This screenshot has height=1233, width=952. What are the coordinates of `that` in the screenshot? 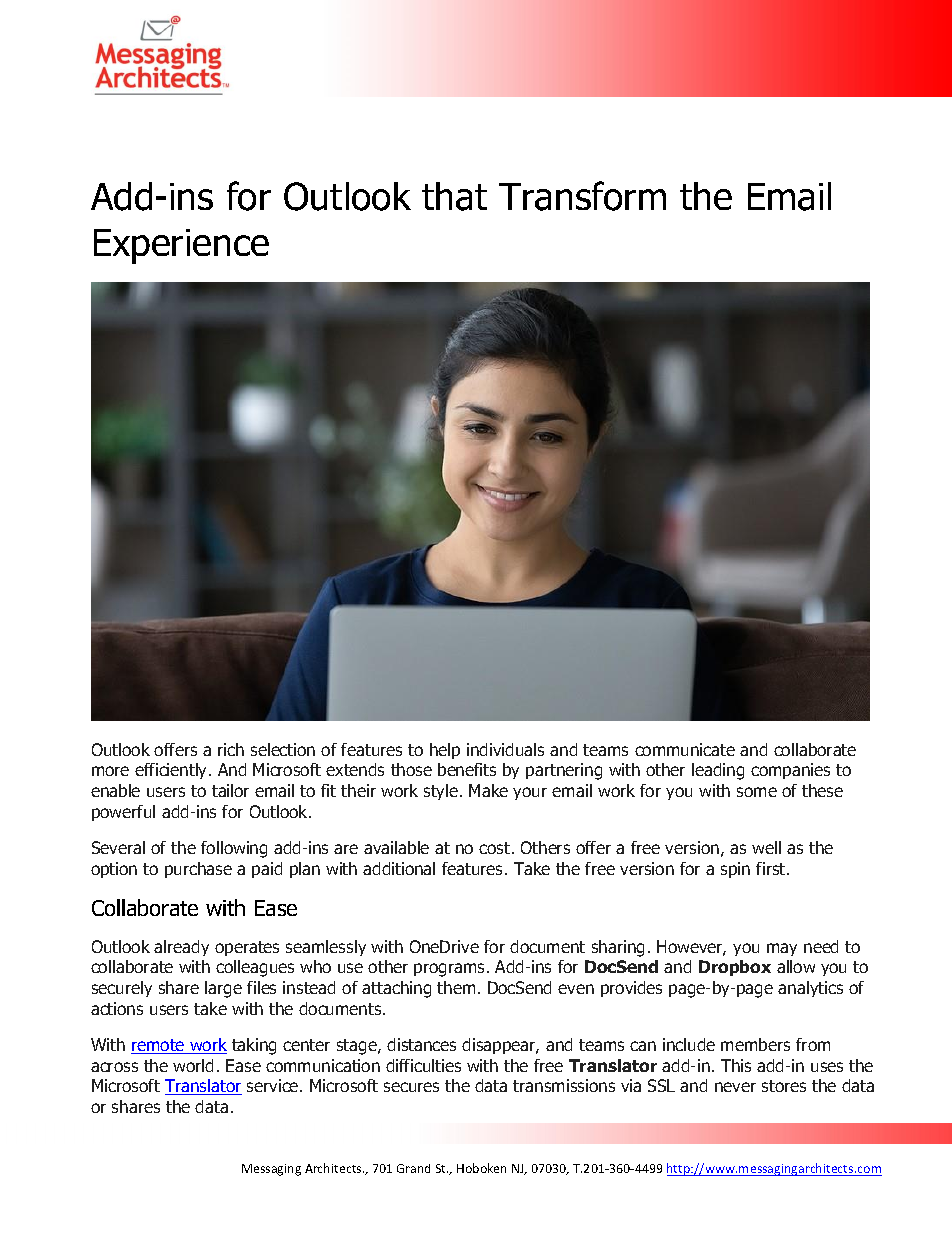 It's located at (454, 196).
